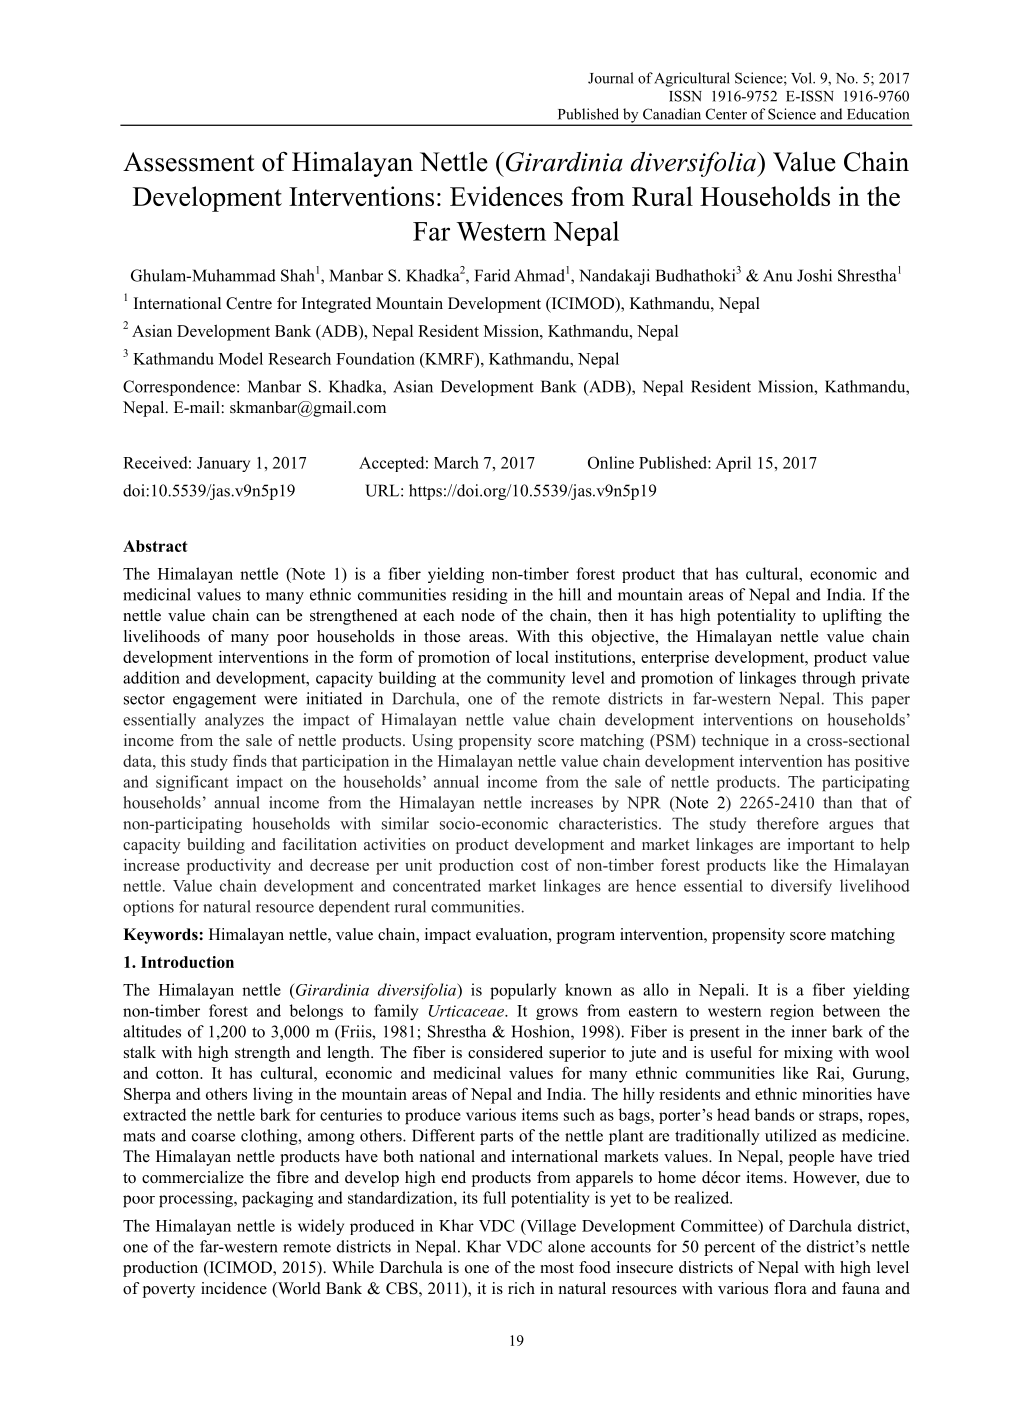  I want to click on April, so click(733, 464).
